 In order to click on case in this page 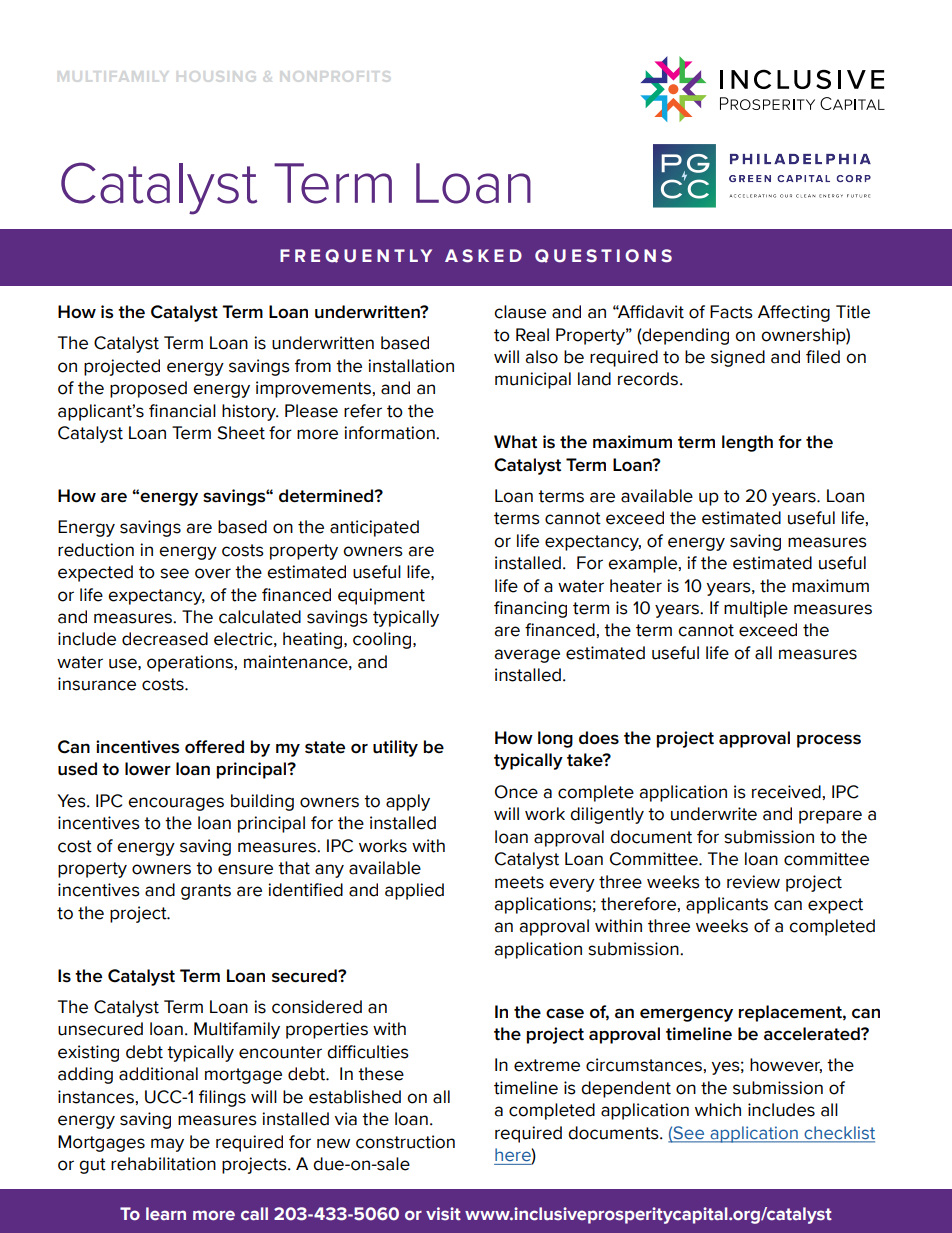, I will do `click(565, 1013)`.
